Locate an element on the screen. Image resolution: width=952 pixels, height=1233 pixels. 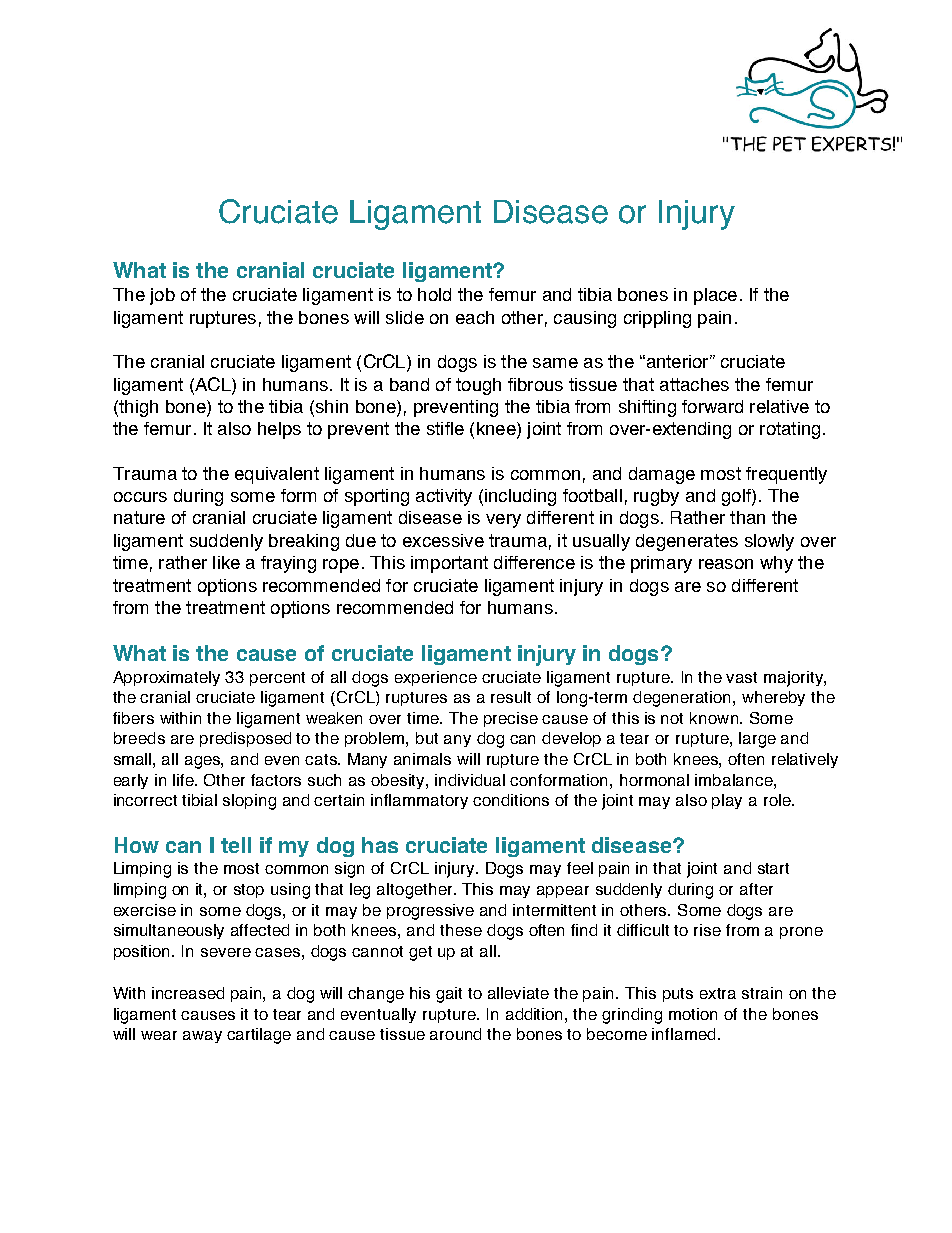
place is located at coordinates (715, 296).
